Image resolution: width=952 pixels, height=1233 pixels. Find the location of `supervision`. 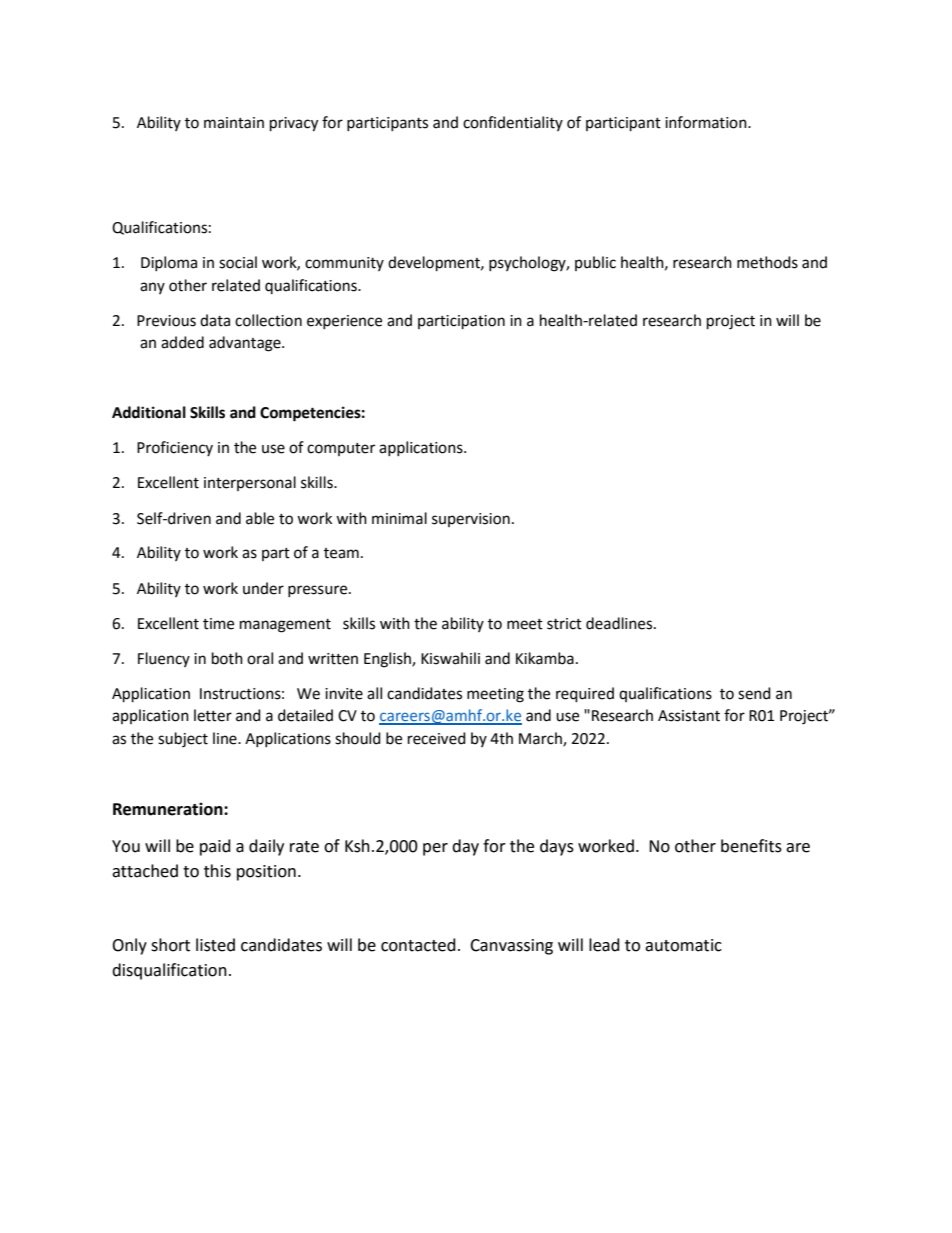

supervision is located at coordinates (471, 520).
